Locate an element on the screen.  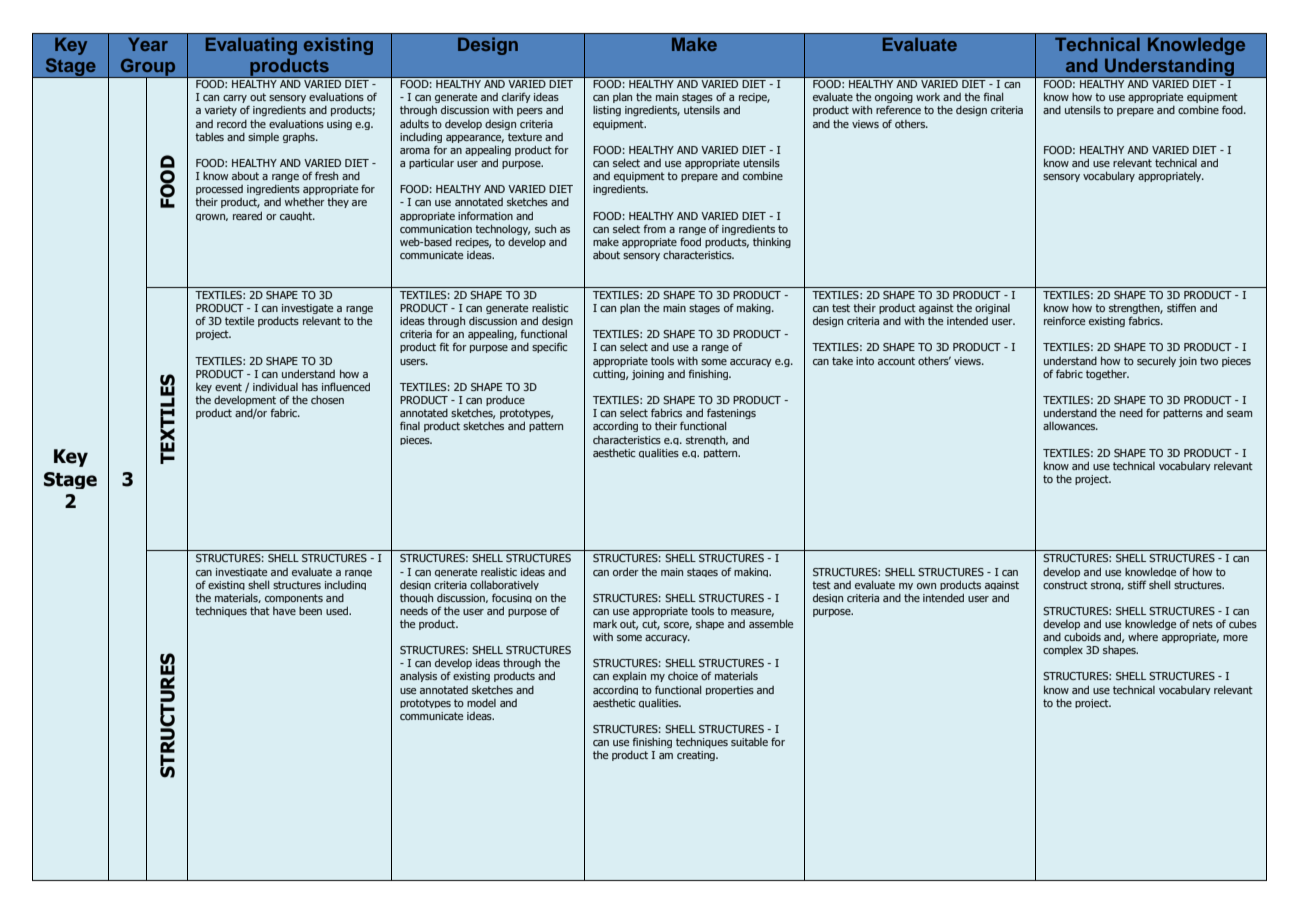
work is located at coordinates (928, 97).
